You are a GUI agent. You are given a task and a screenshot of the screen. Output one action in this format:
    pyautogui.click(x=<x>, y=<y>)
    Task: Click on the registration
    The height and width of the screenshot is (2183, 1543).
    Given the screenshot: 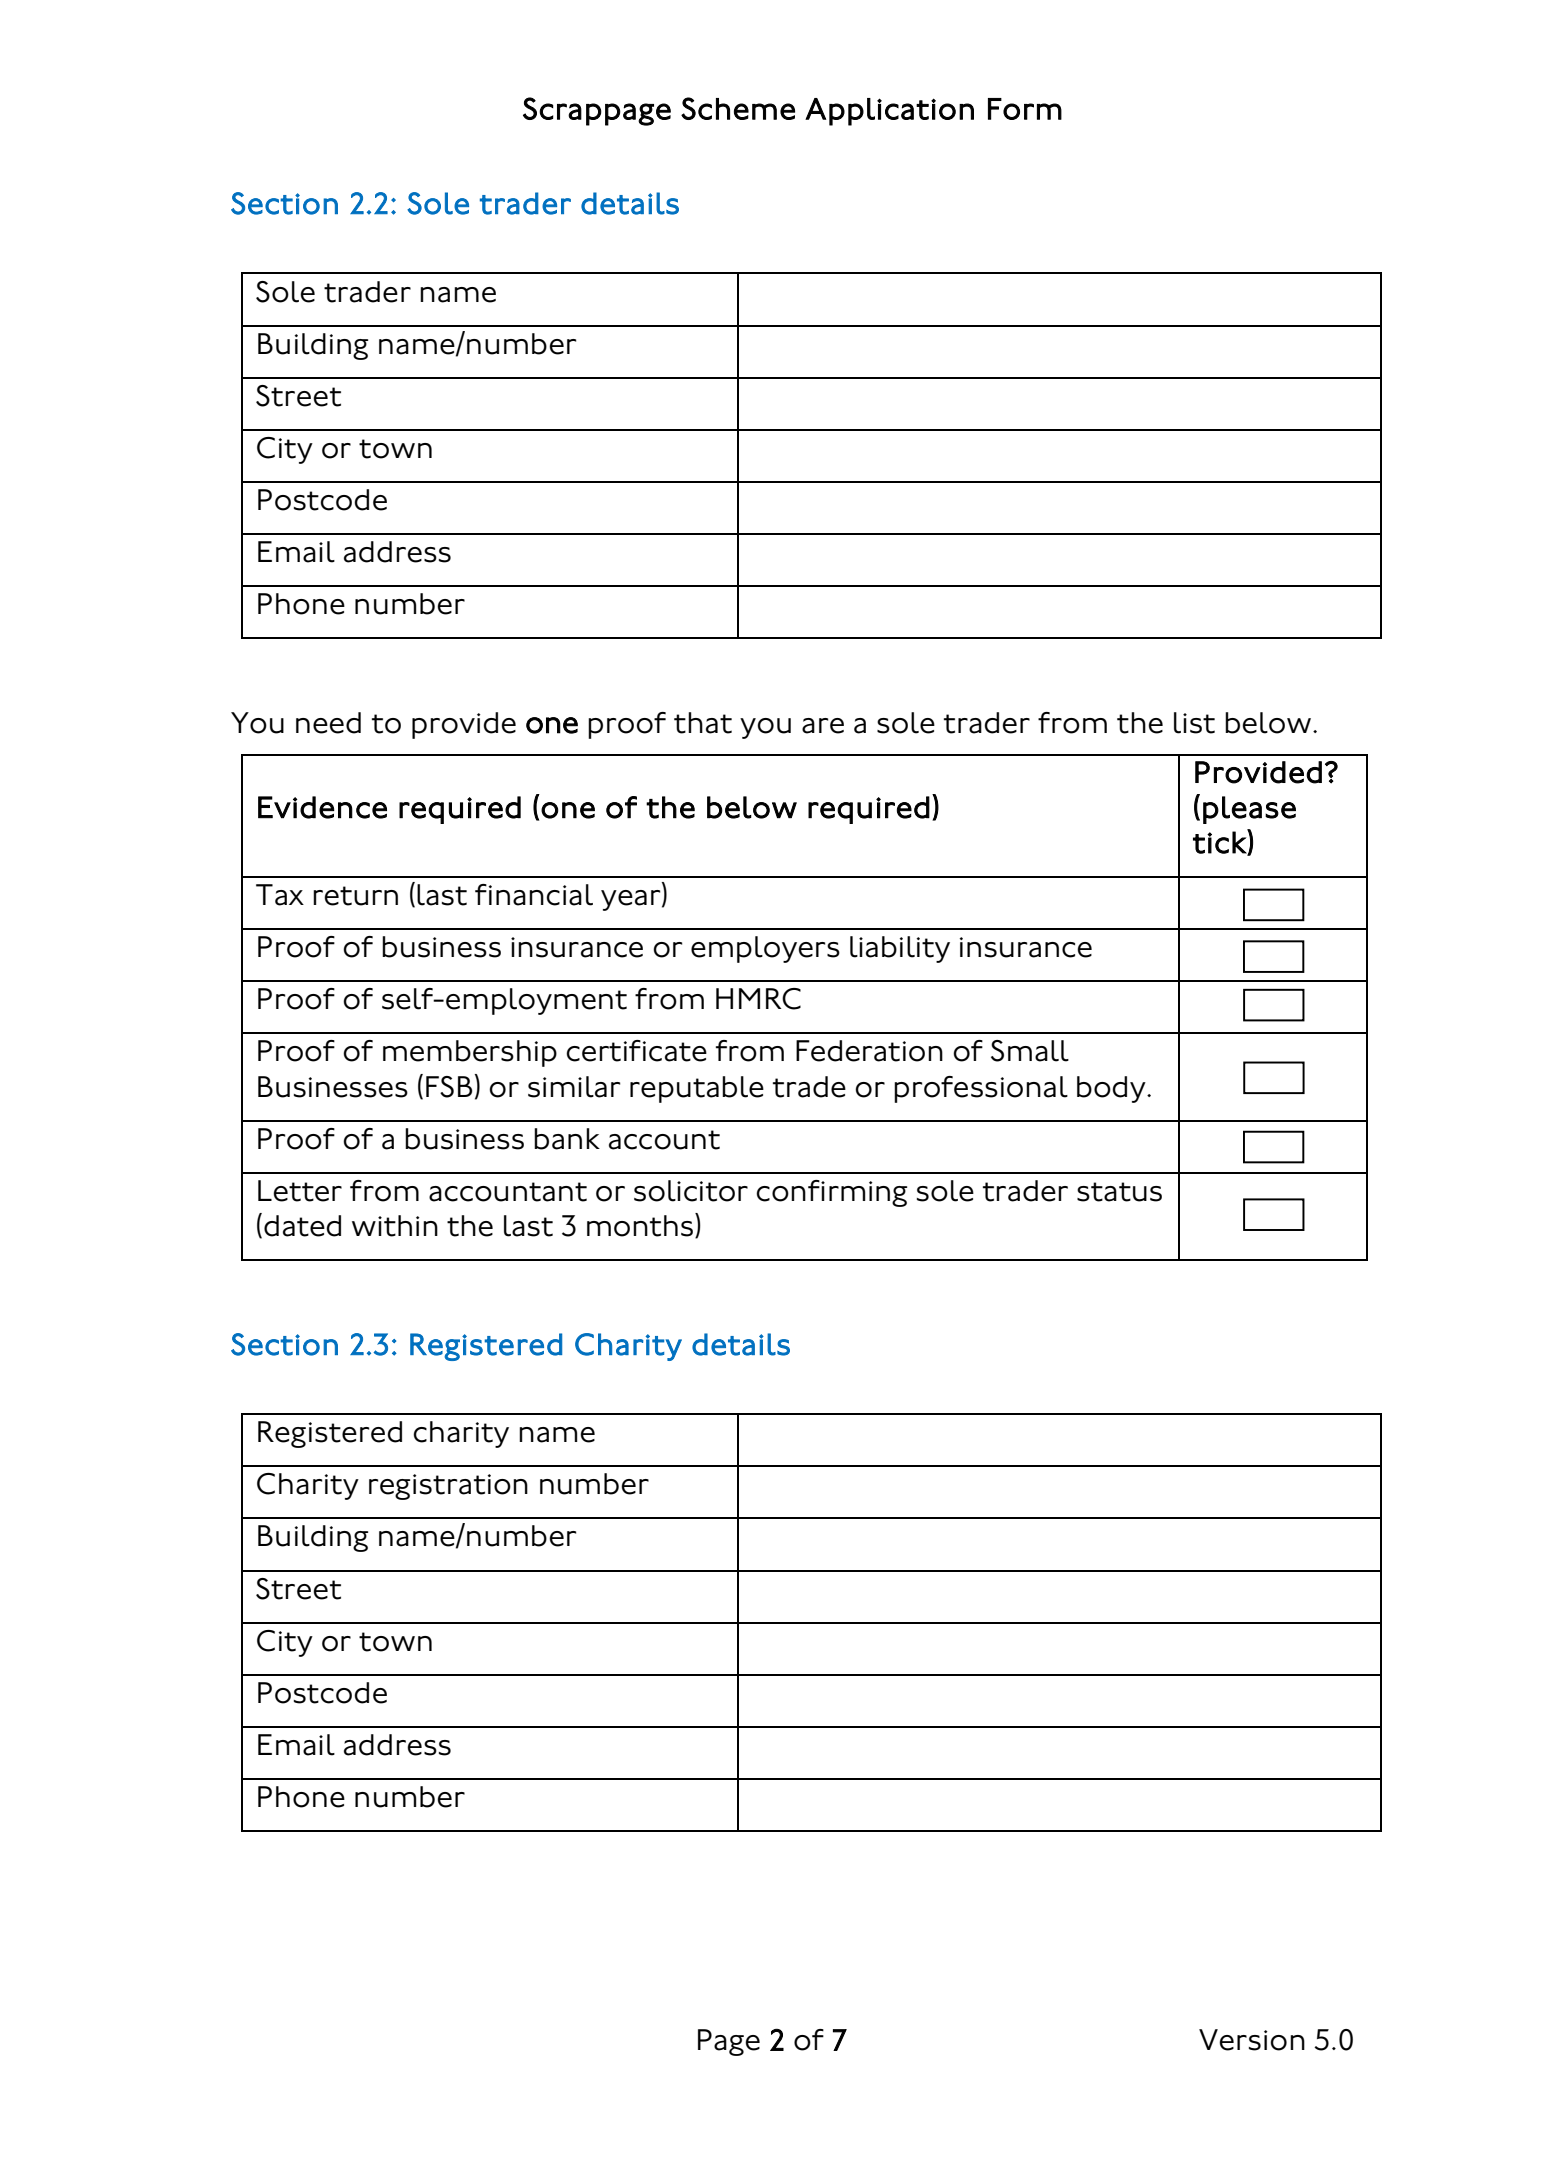 What is the action you would take?
    pyautogui.click(x=448, y=1487)
